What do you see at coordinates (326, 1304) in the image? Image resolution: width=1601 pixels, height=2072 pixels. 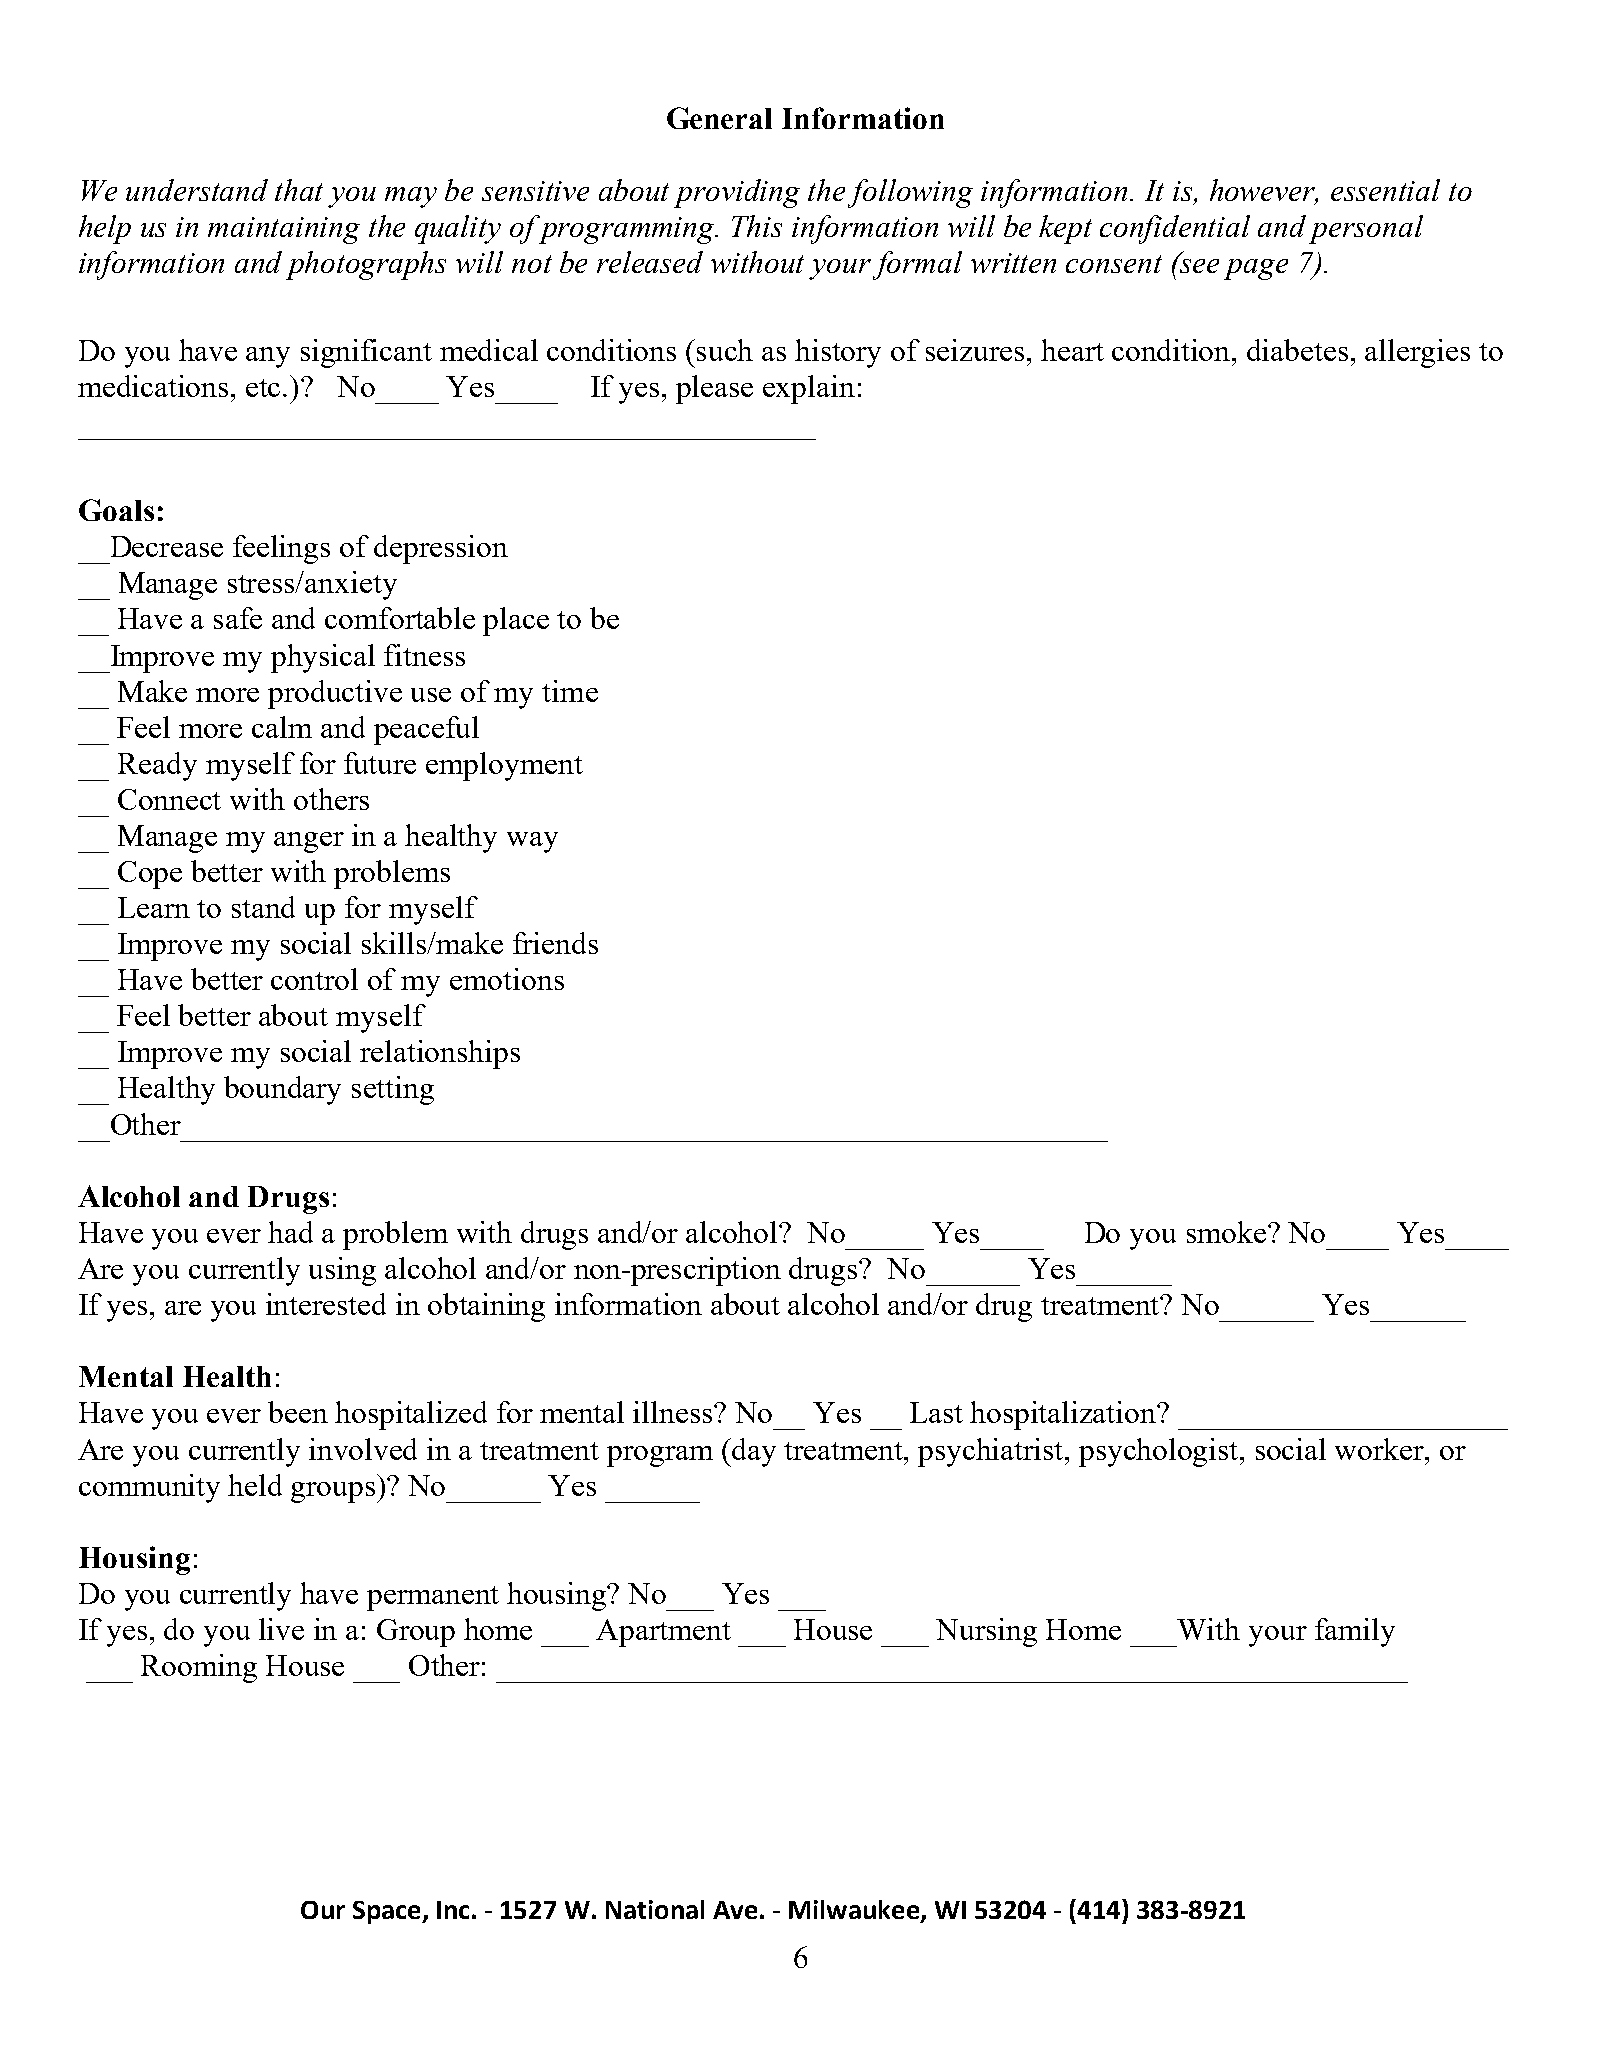 I see `interested` at bounding box center [326, 1304].
